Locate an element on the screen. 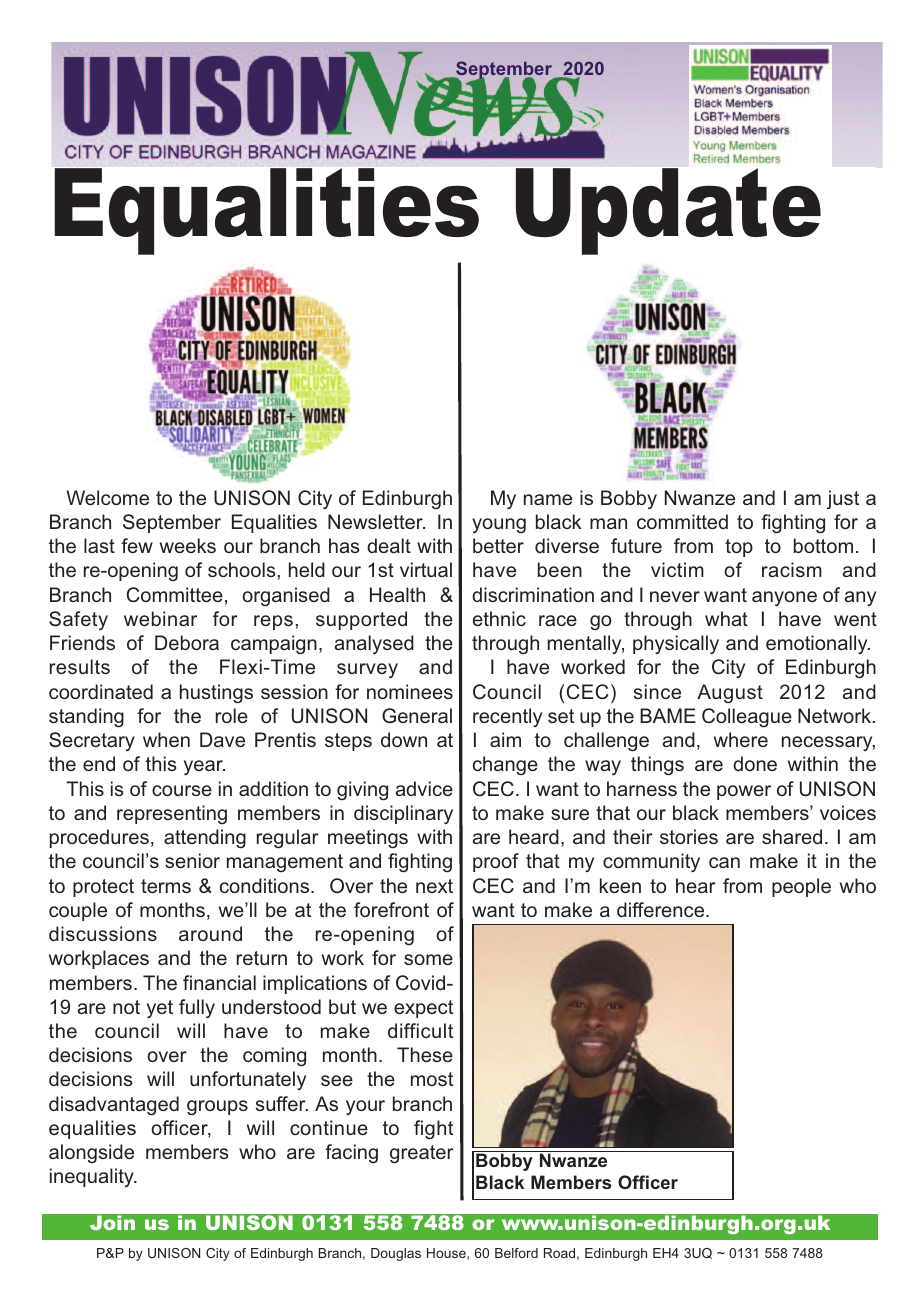  virtual is located at coordinates (426, 569).
